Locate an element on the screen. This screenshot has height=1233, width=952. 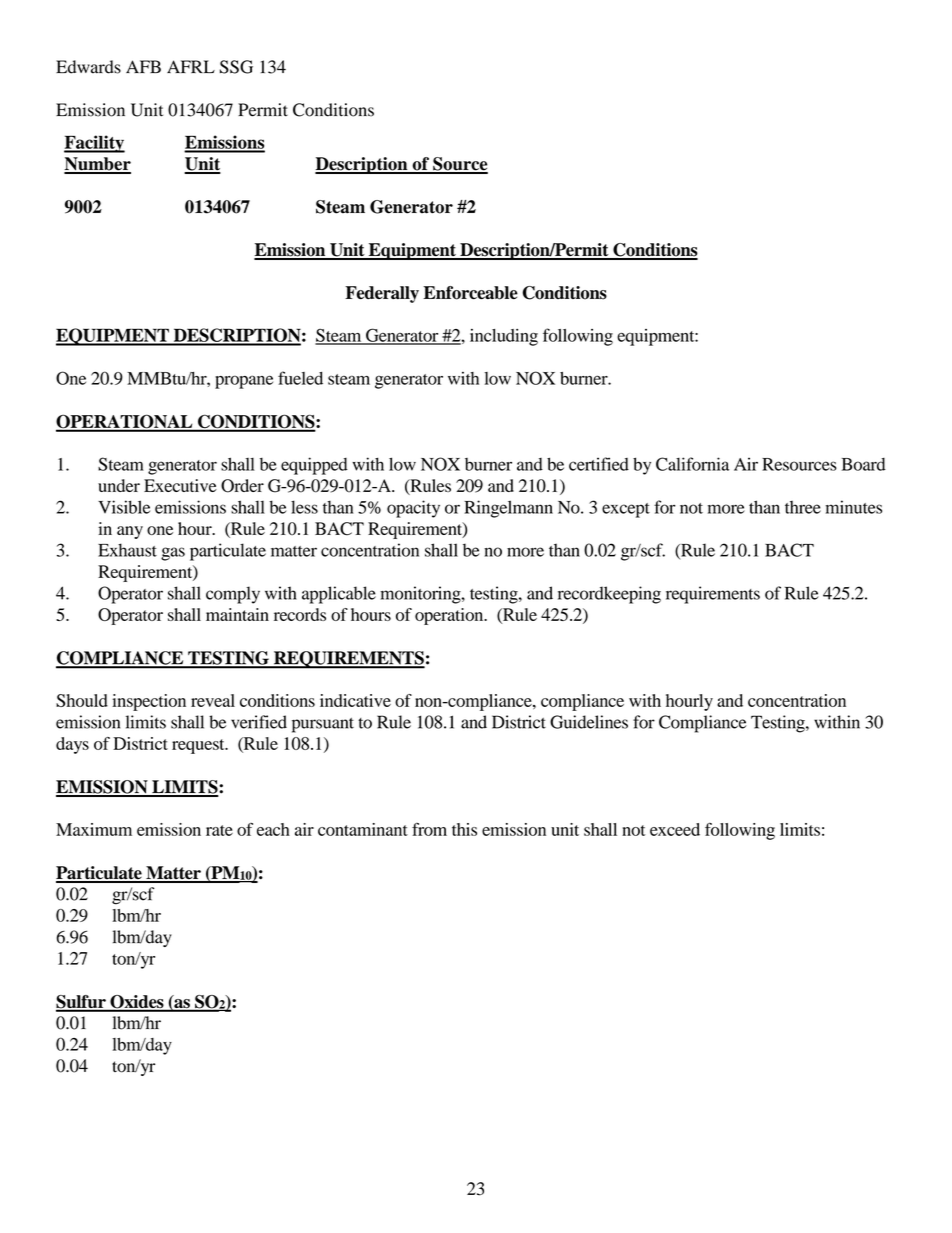
Guidelines is located at coordinates (589, 722).
